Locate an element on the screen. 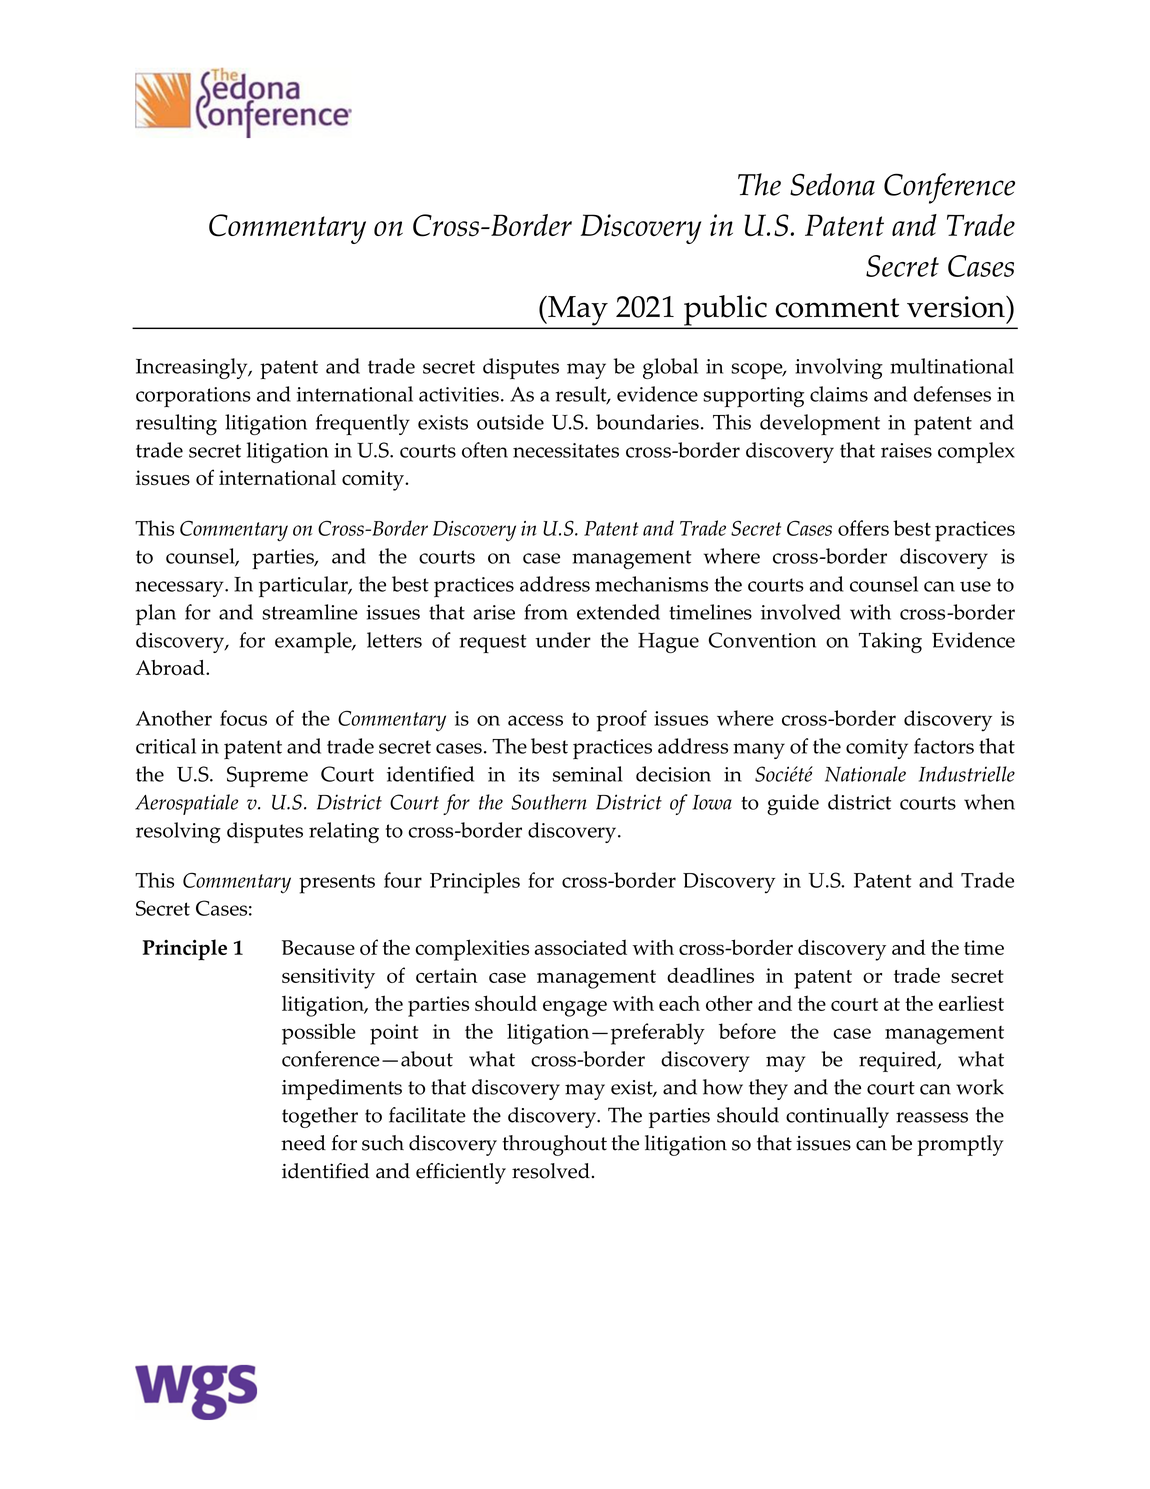  corporations is located at coordinates (193, 397).
